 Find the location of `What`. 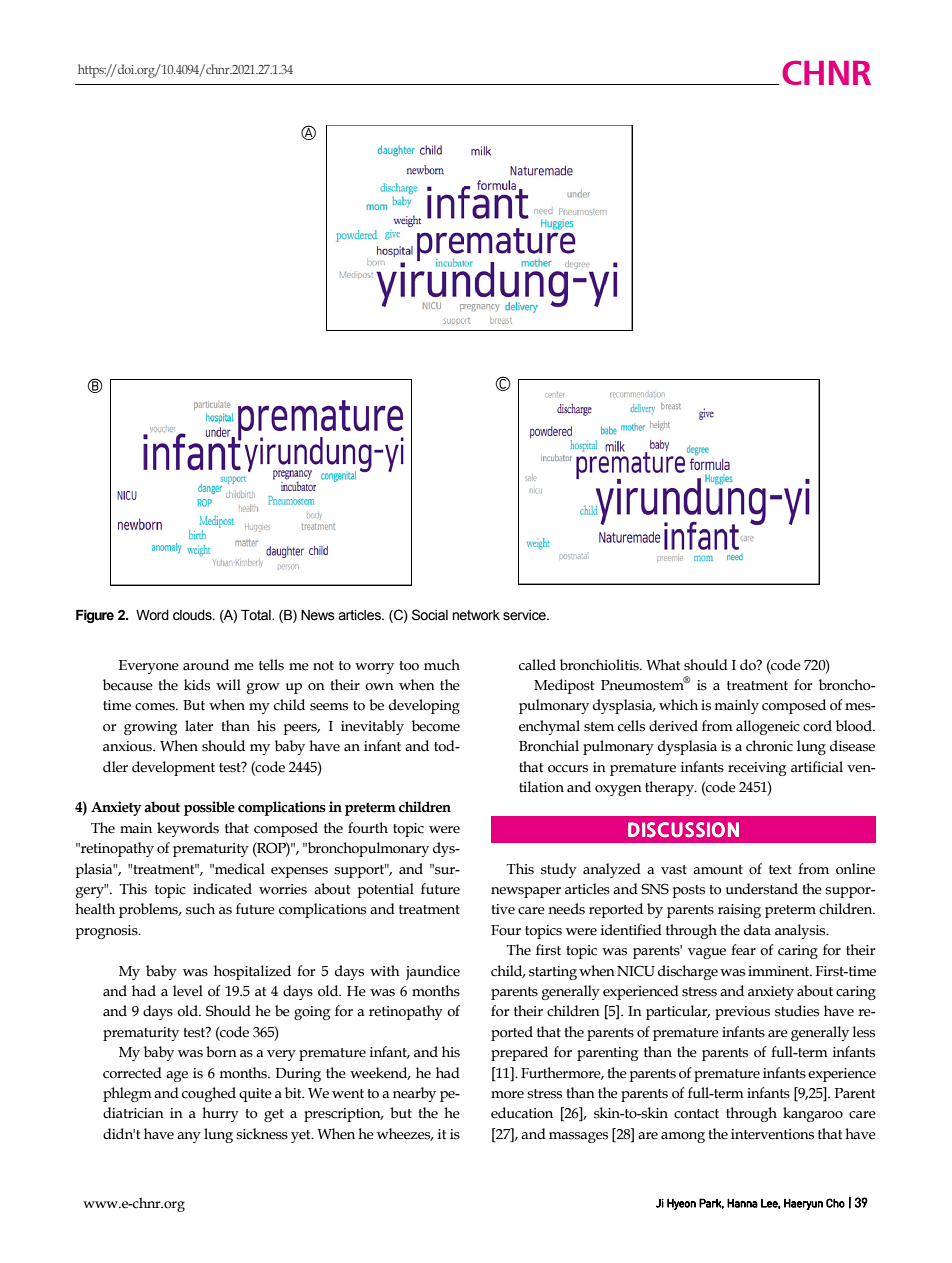

What is located at coordinates (663, 665).
